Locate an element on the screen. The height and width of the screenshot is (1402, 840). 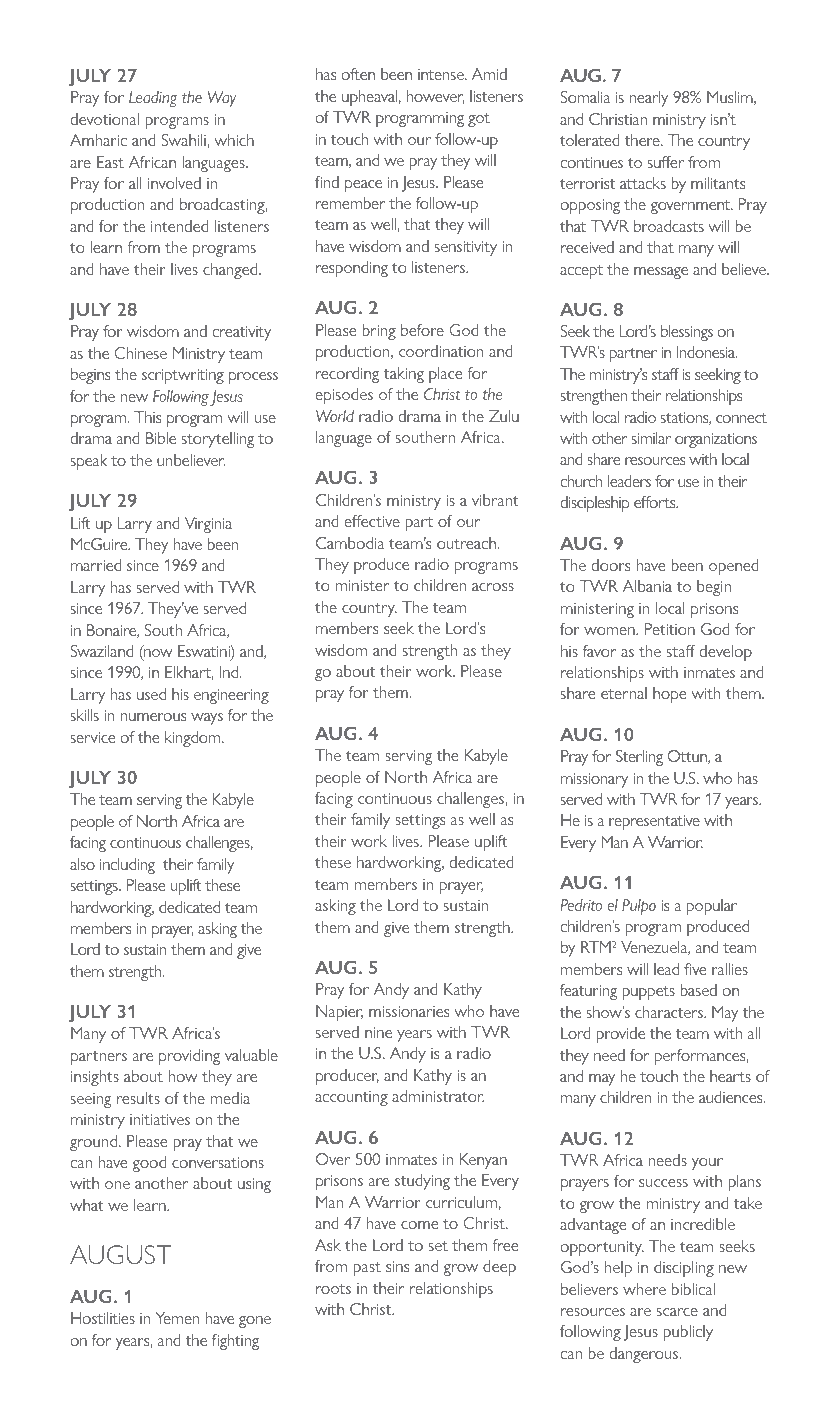
Swahili is located at coordinates (185, 140).
